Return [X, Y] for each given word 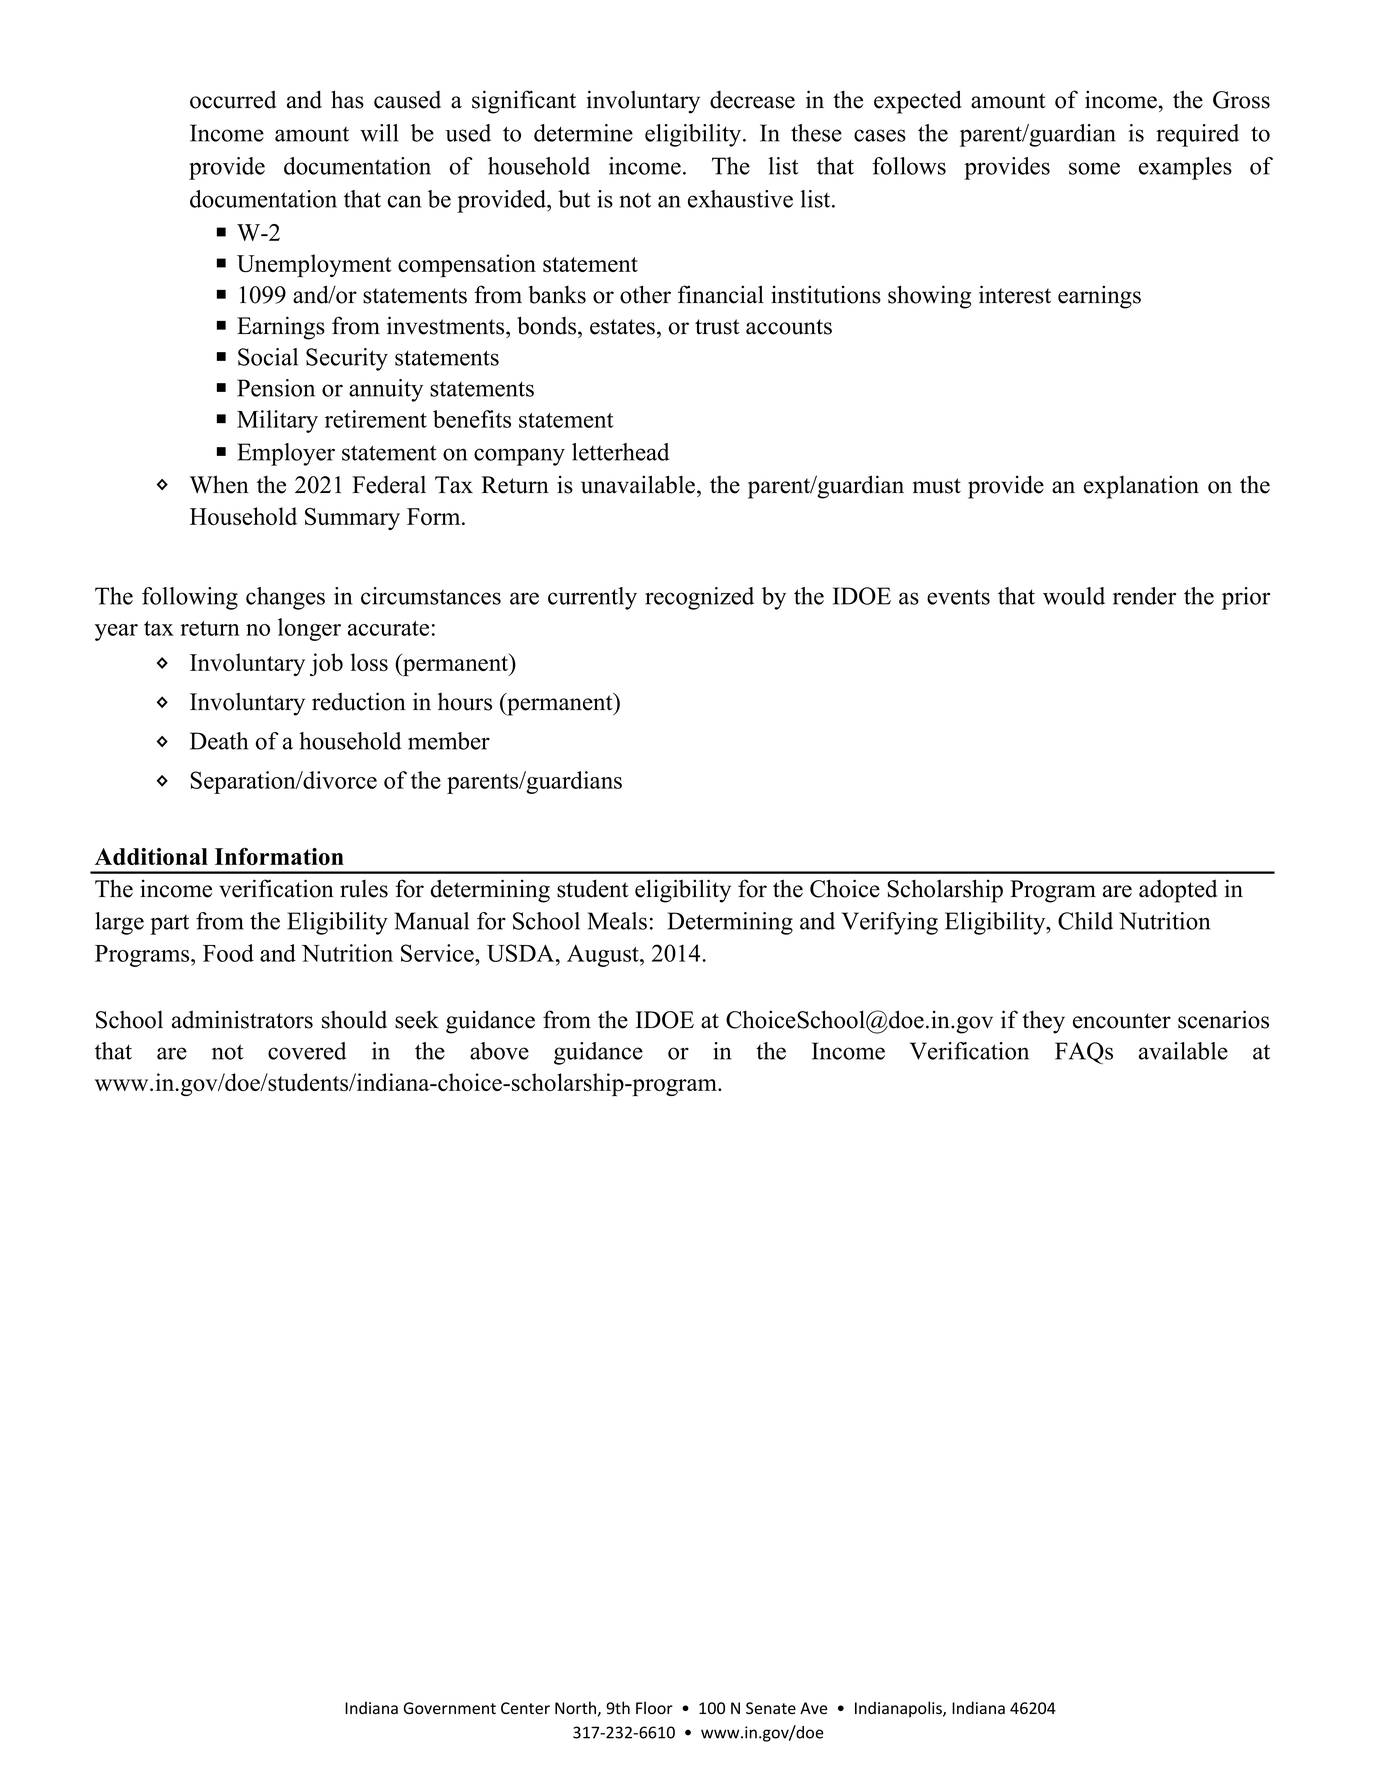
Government [449, 1708]
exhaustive [740, 199]
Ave [813, 1708]
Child [1085, 921]
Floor [654, 1708]
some [1094, 168]
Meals [617, 921]
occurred [233, 99]
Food [228, 953]
